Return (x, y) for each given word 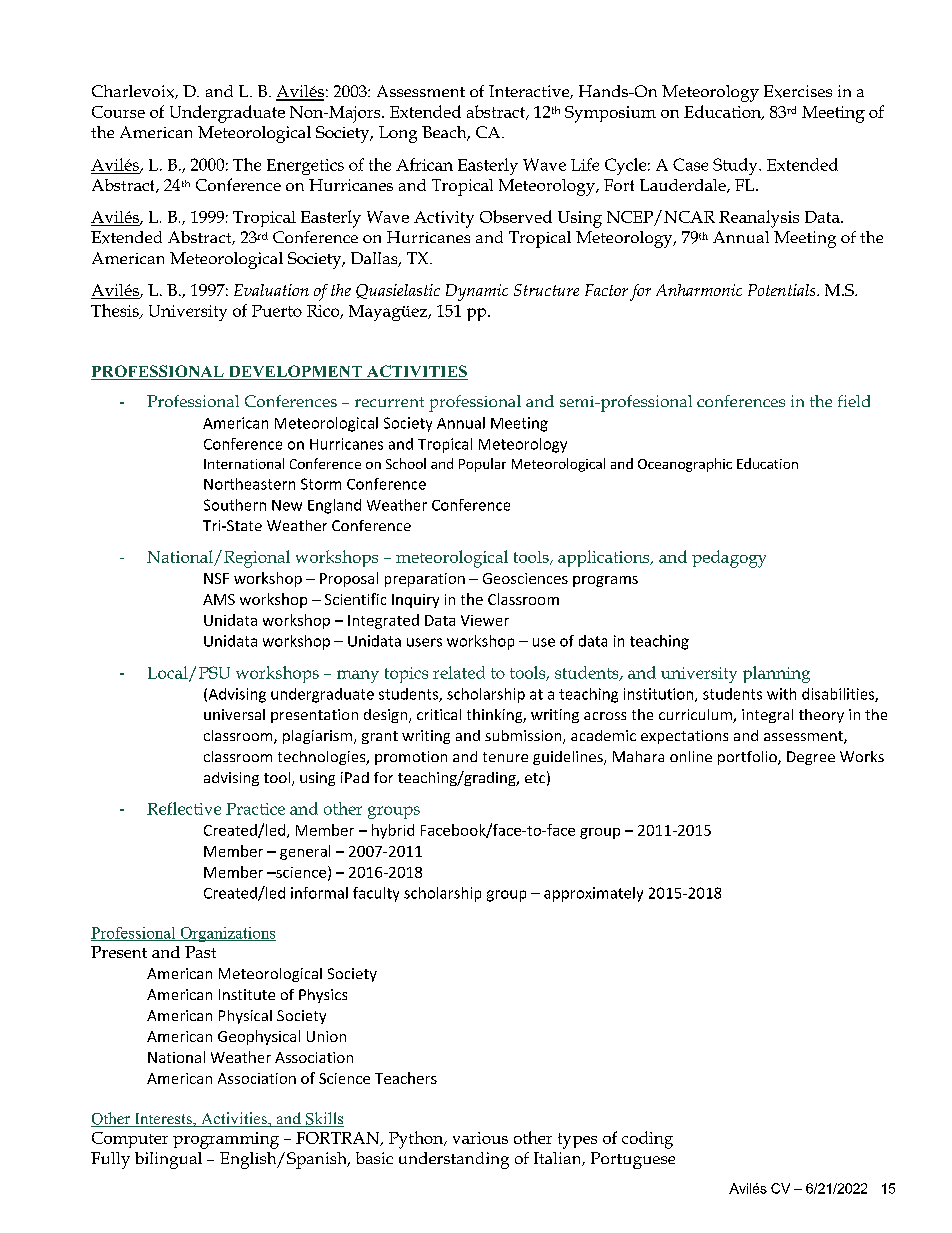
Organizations (227, 934)
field (854, 401)
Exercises (798, 91)
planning (776, 674)
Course (118, 112)
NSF (216, 578)
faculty (376, 894)
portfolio (748, 758)
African (424, 164)
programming (226, 1140)
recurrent (389, 402)
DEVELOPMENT (295, 372)
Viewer (485, 620)
